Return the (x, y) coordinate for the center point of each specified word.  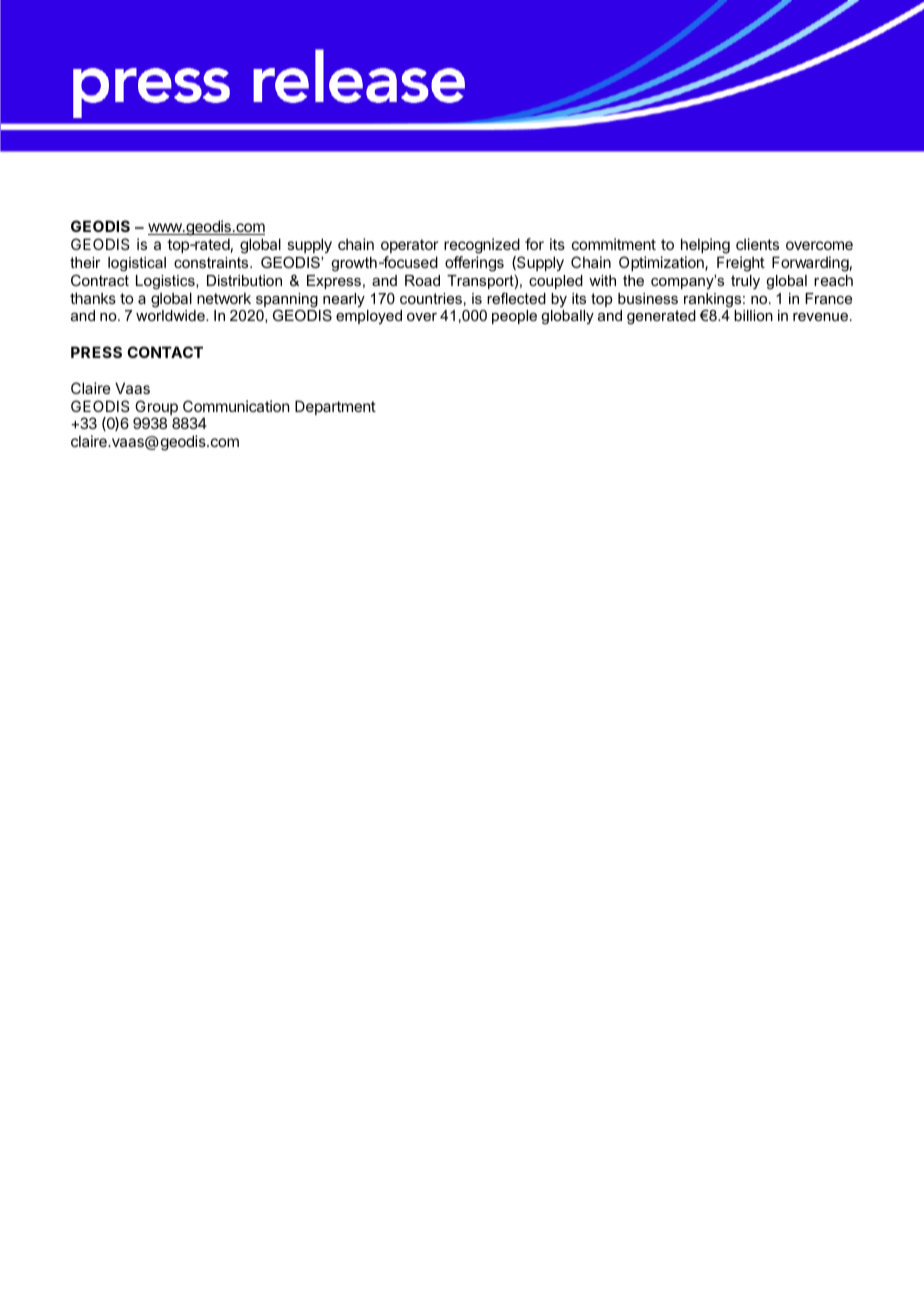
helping (705, 246)
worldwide (171, 315)
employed (369, 317)
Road (422, 280)
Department (335, 407)
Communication (236, 406)
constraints (212, 262)
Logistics (166, 282)
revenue (820, 317)
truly (745, 282)
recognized (482, 246)
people (514, 317)
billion (753, 315)
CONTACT (165, 352)
